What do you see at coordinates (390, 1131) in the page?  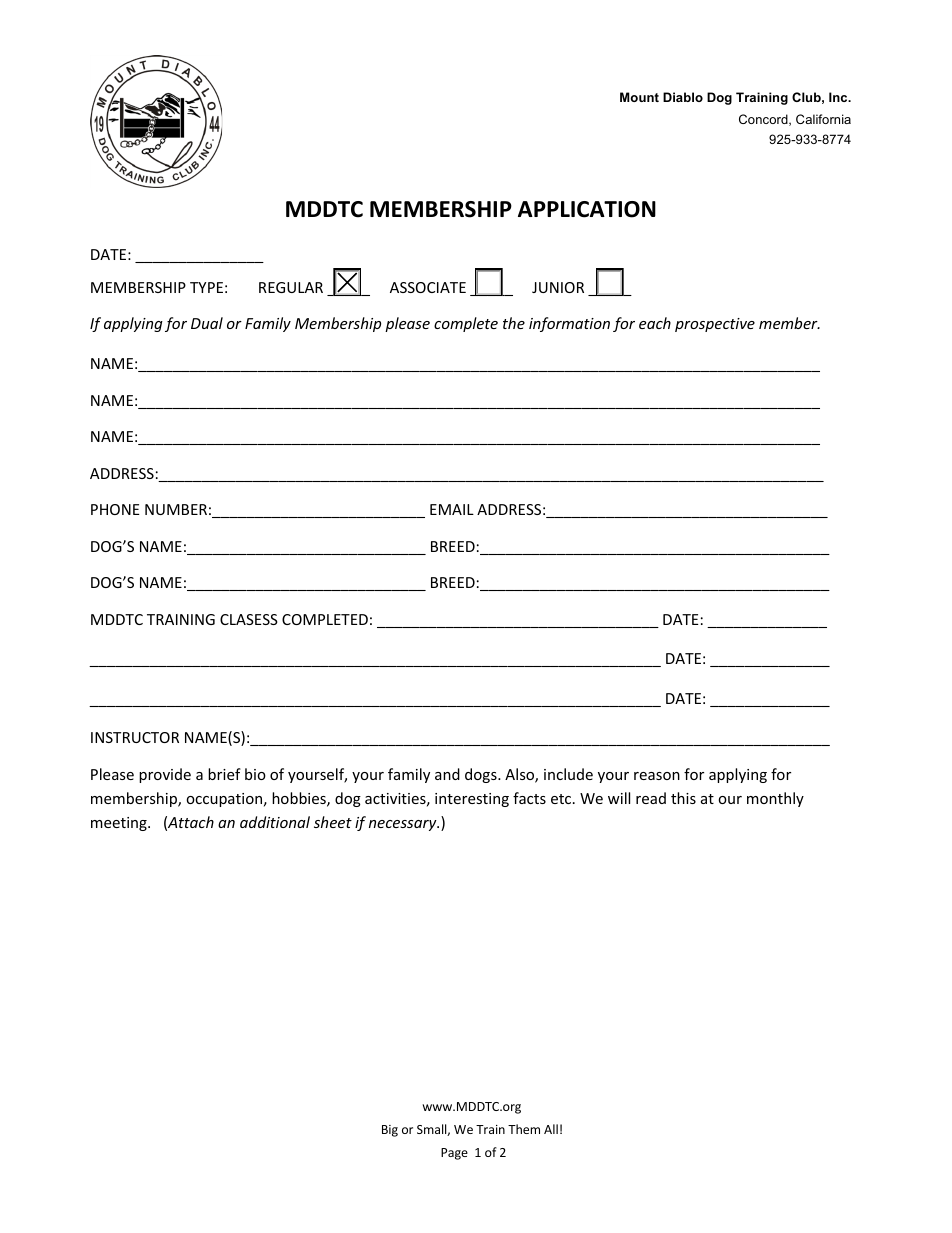 I see `Big` at bounding box center [390, 1131].
